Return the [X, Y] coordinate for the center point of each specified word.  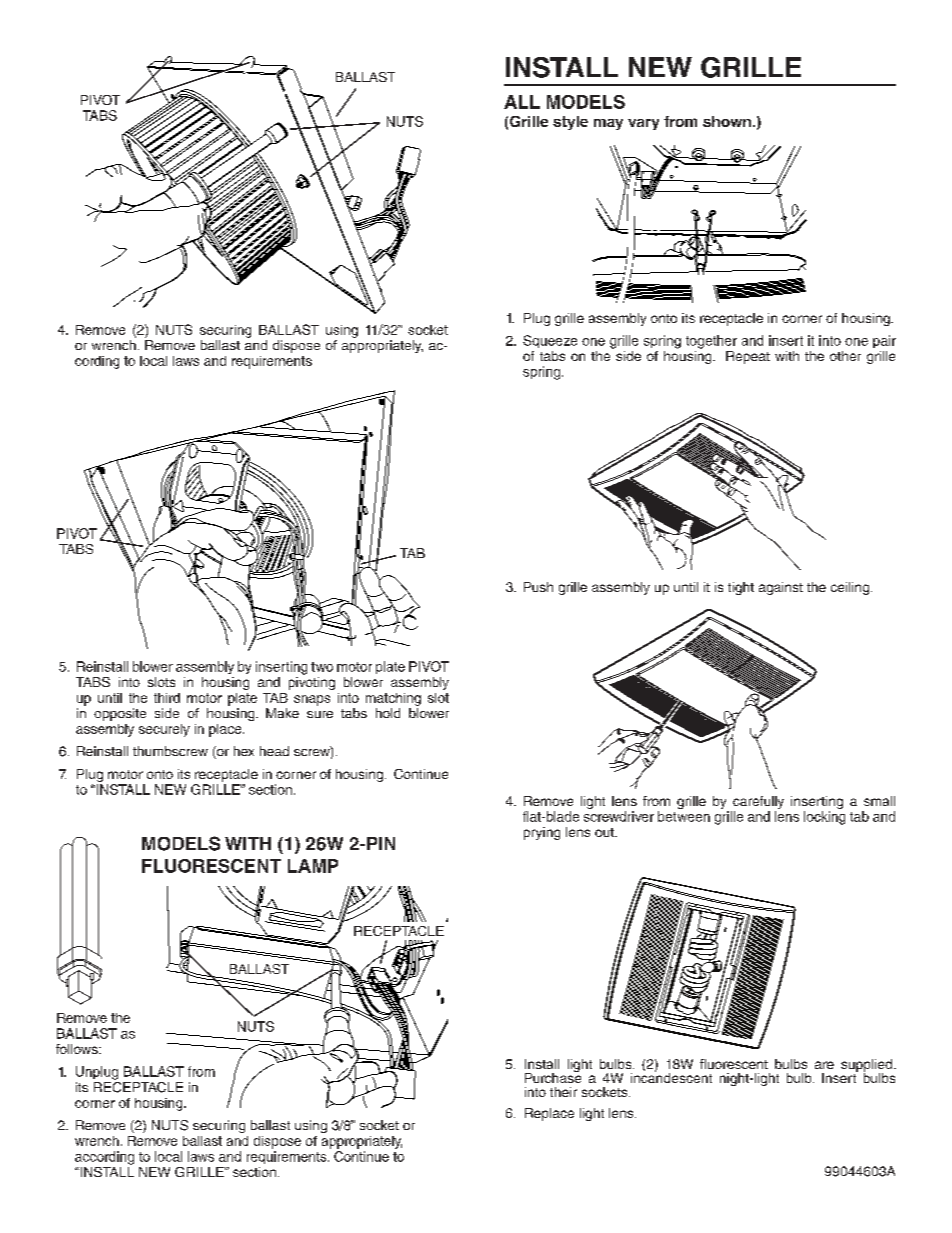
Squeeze [550, 341]
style [570, 123]
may [608, 124]
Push [538, 587]
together [711, 342]
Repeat [748, 357]
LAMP [313, 866]
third [167, 698]
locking [824, 818]
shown [727, 121]
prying [542, 833]
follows [78, 1049]
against [781, 588]
